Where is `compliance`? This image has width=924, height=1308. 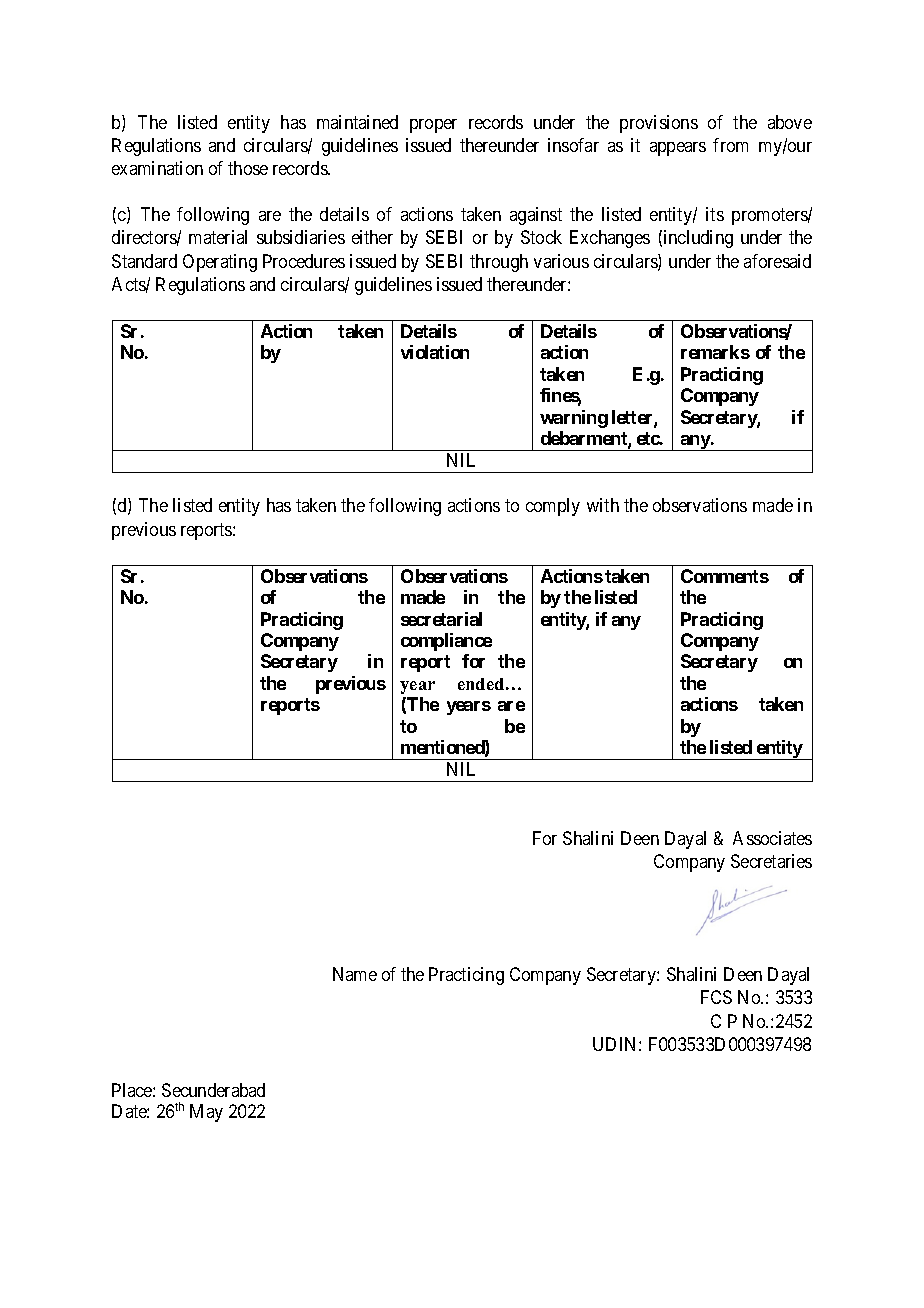 compliance is located at coordinates (446, 642).
